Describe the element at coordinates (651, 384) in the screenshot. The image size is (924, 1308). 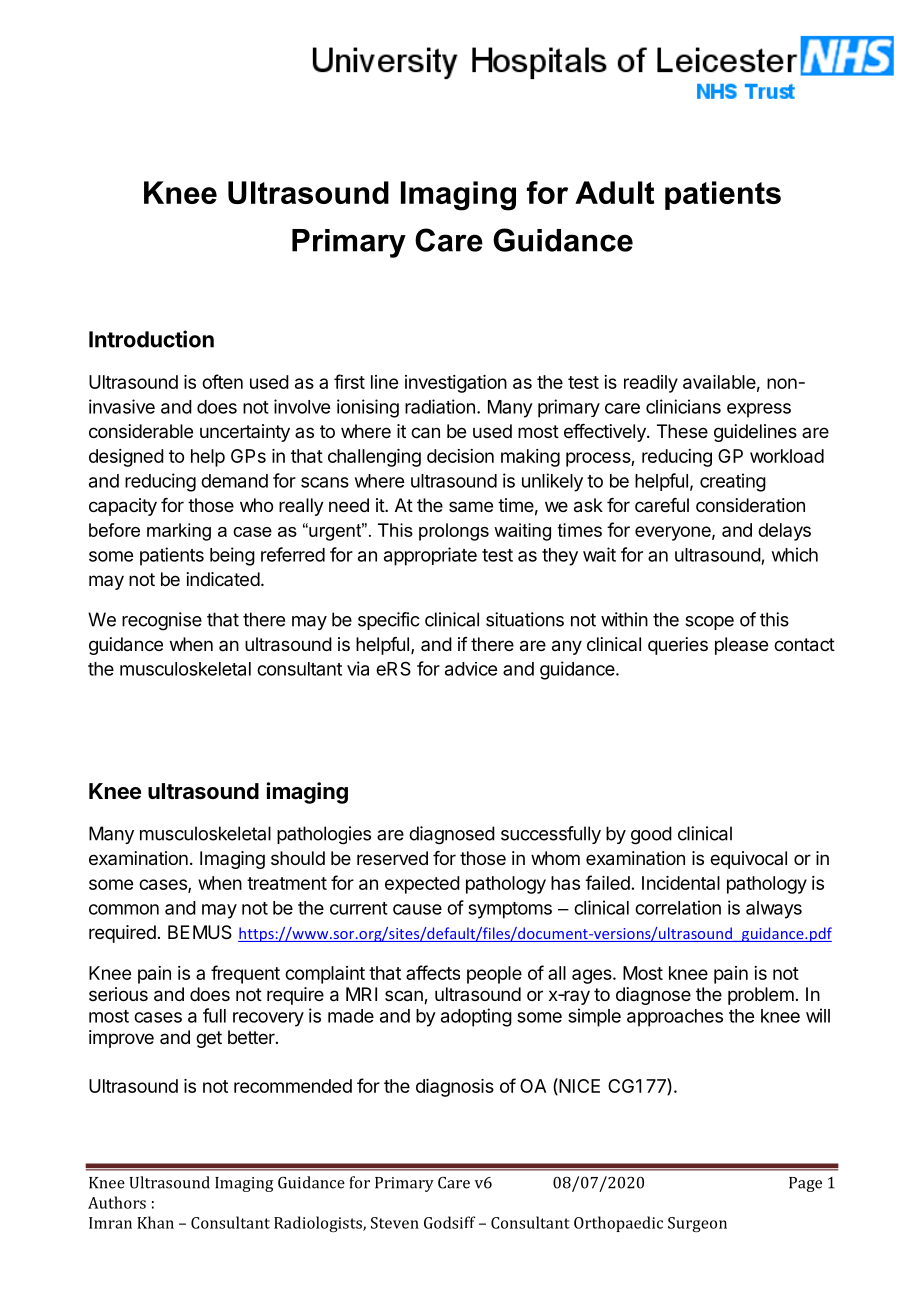
I see `readily` at that location.
